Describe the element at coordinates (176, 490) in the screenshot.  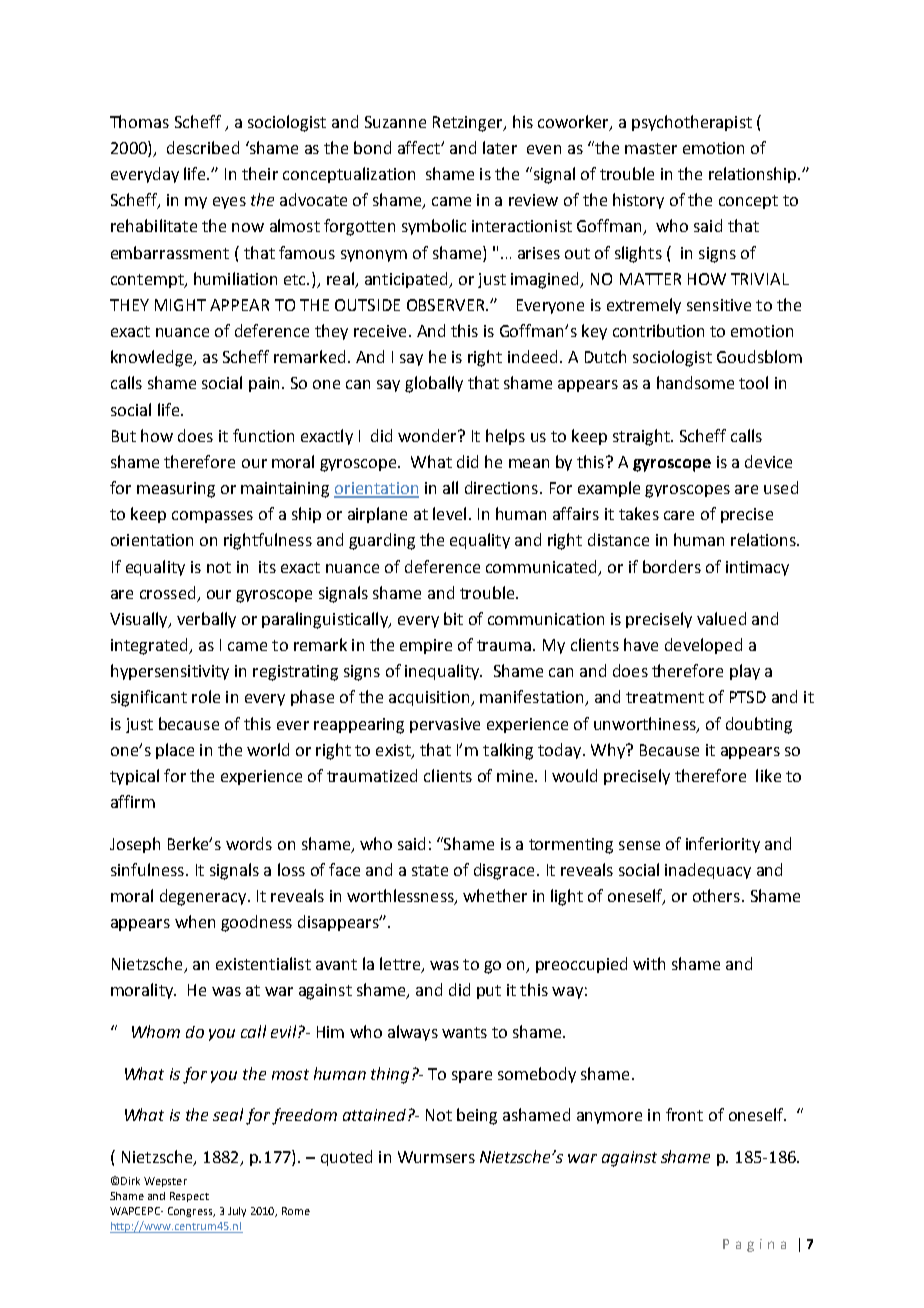
I see `measuring` at that location.
